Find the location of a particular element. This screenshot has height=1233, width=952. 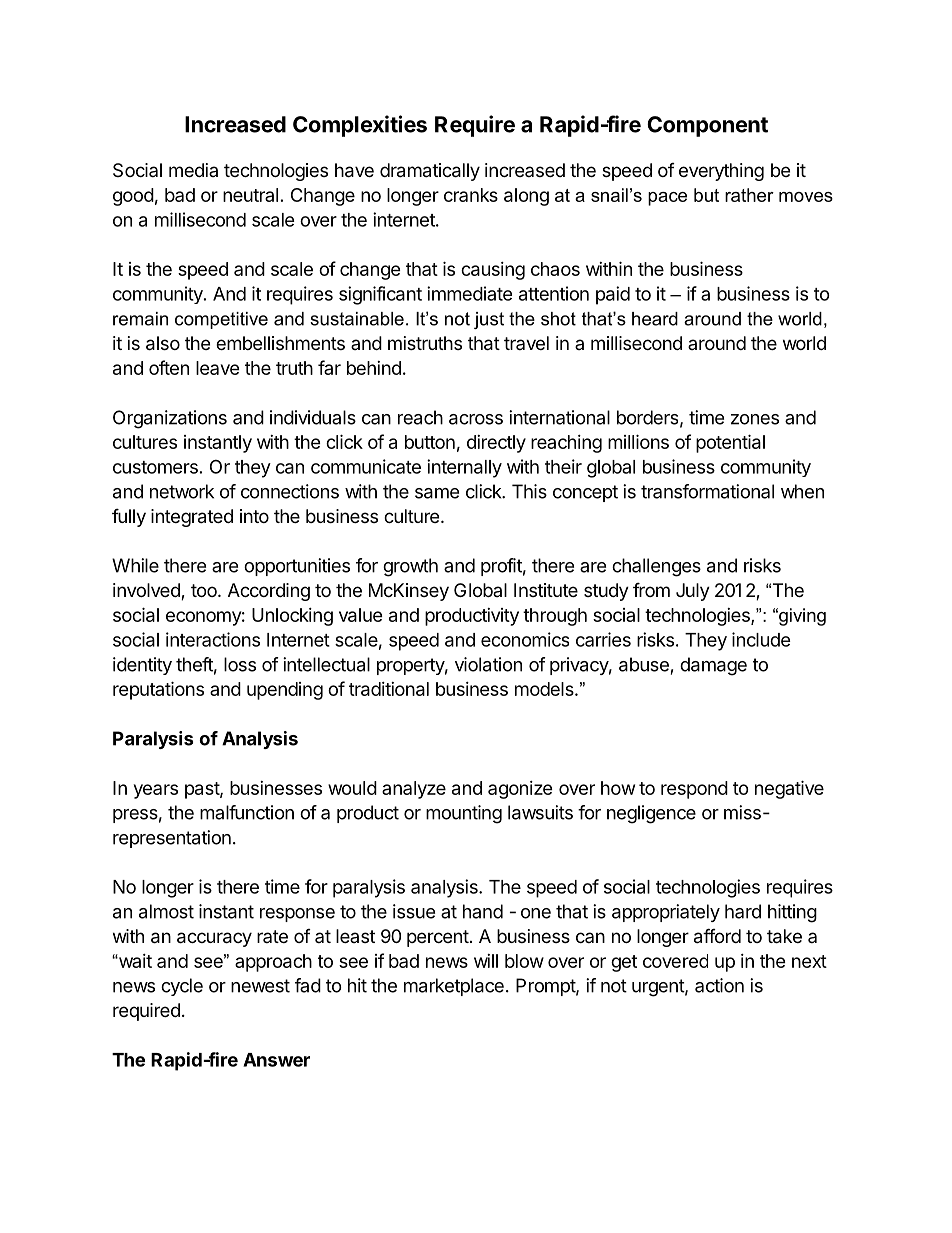

next is located at coordinates (809, 961).
